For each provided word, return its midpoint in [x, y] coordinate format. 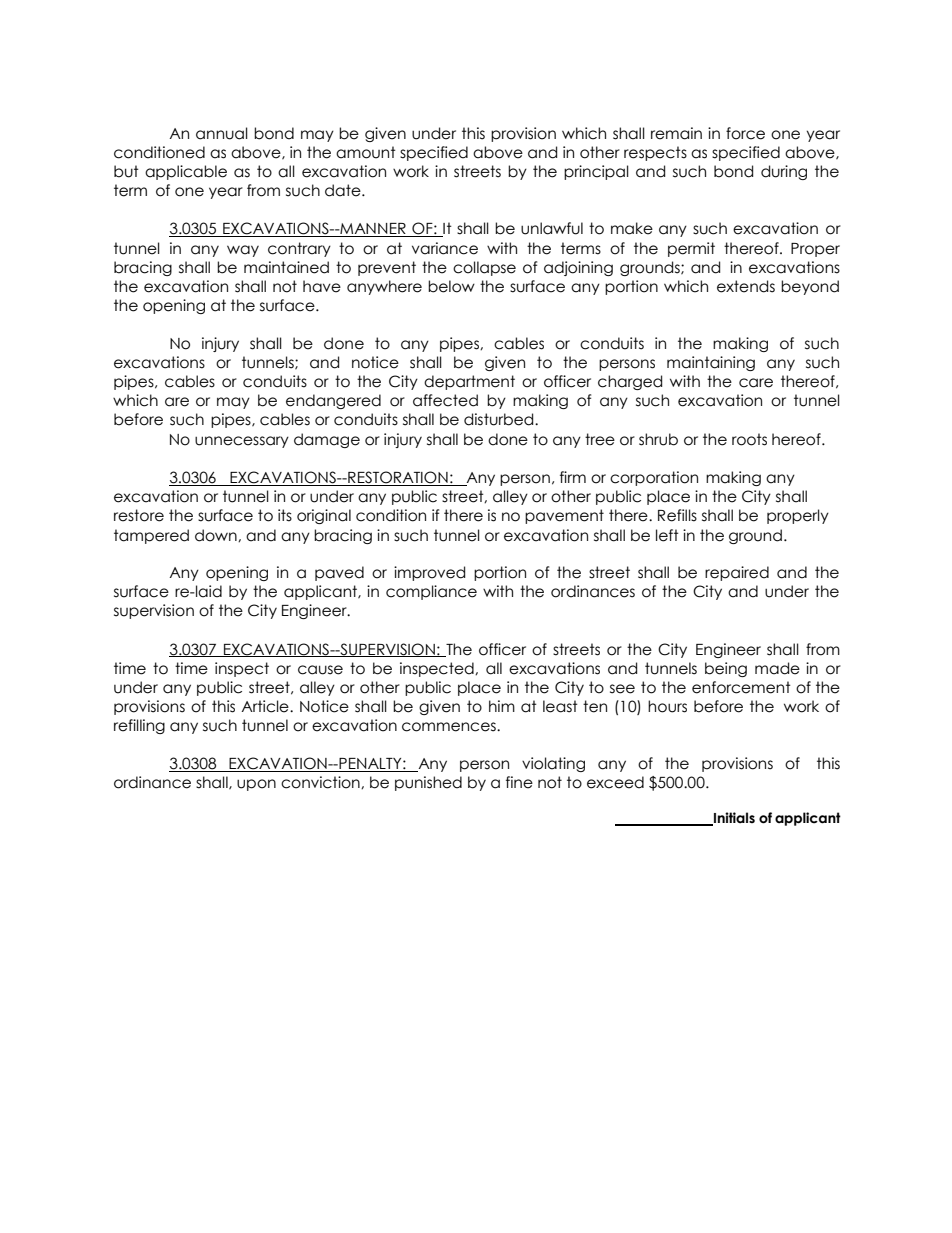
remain [676, 133]
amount [366, 152]
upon [256, 785]
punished [428, 783]
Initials [733, 819]
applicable [186, 172]
